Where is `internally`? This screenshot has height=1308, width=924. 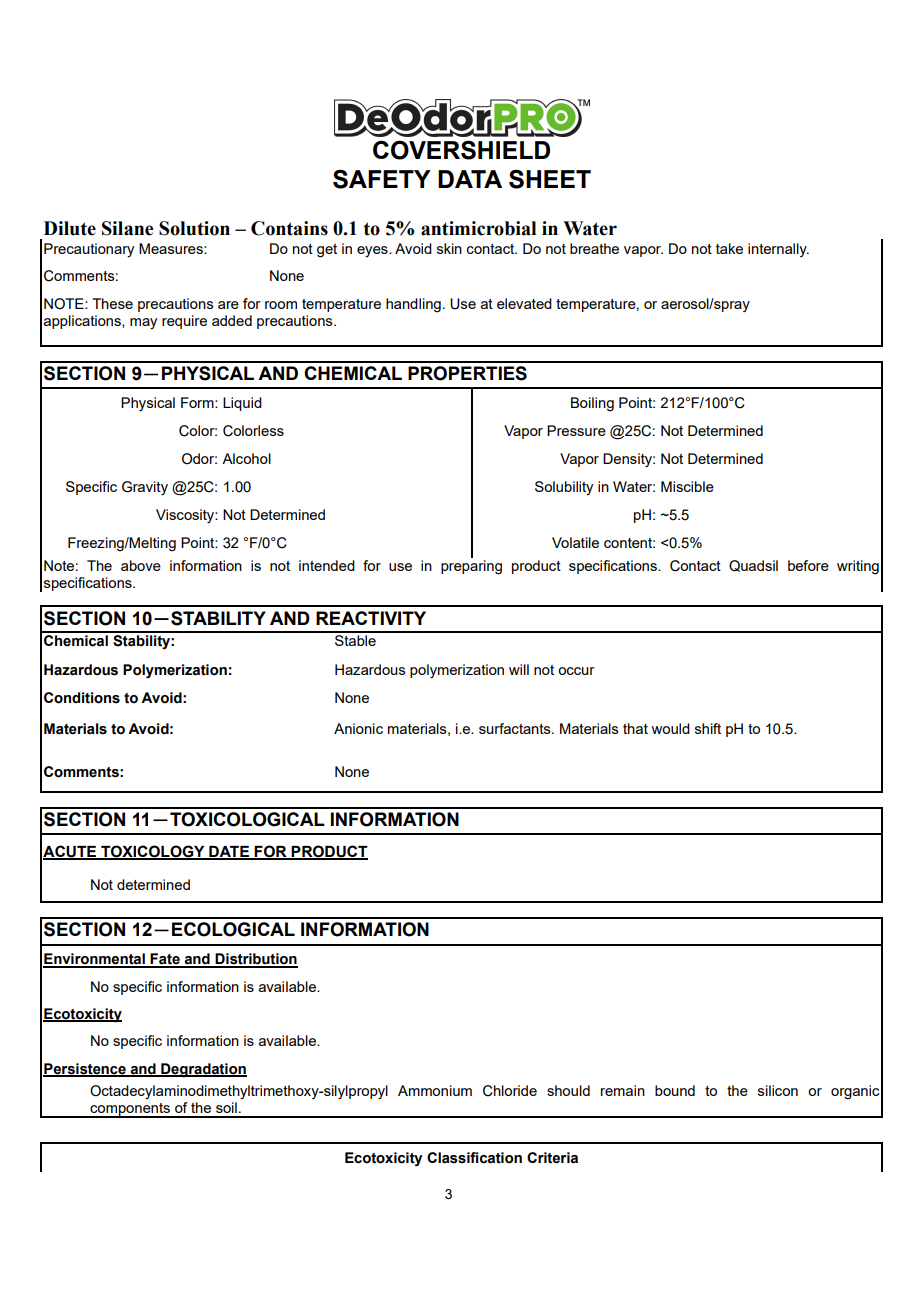 internally is located at coordinates (778, 250).
